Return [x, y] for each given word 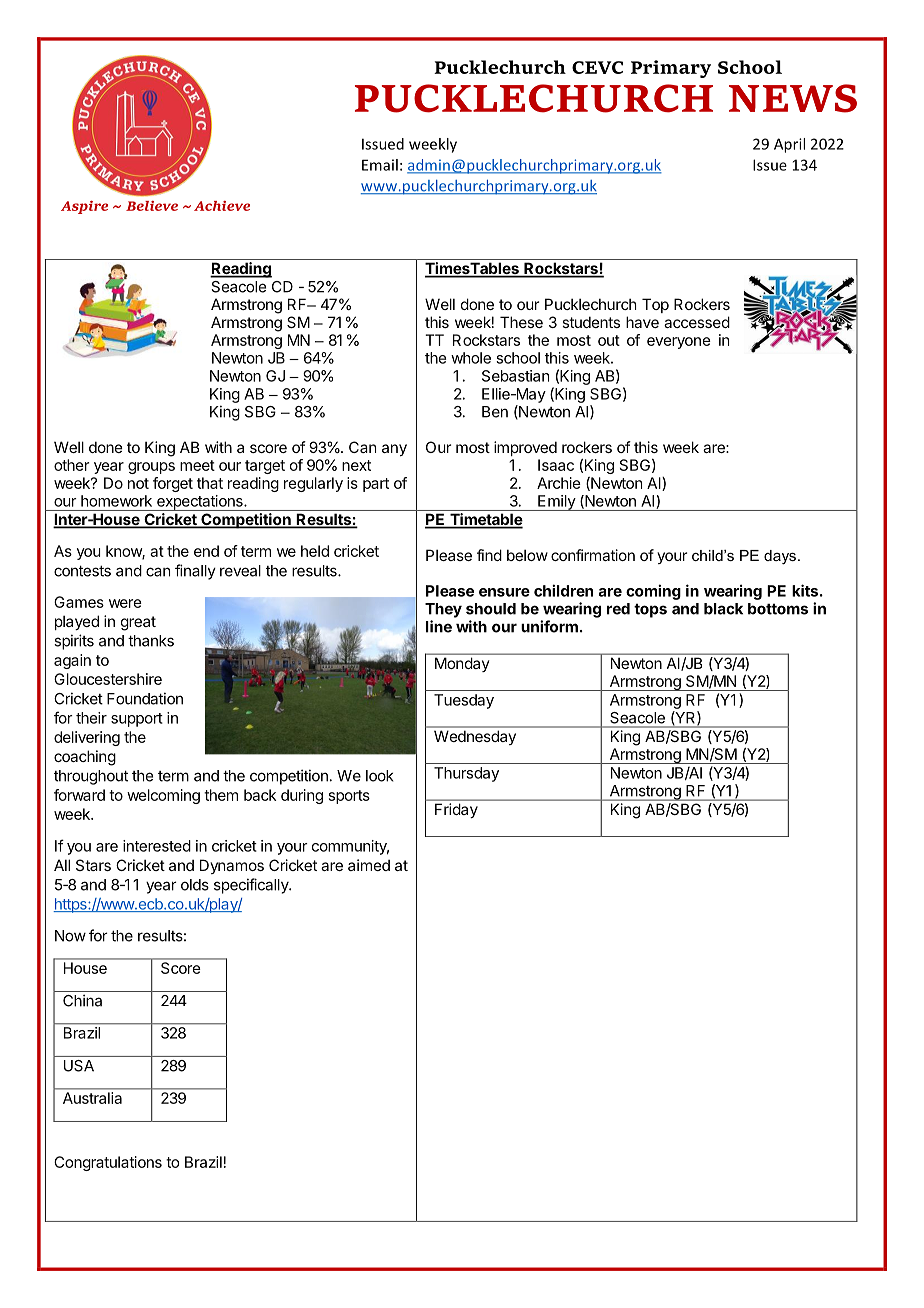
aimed [369, 865]
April [789, 145]
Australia [92, 1098]
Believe [152, 206]
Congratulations [108, 1163]
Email [380, 165]
